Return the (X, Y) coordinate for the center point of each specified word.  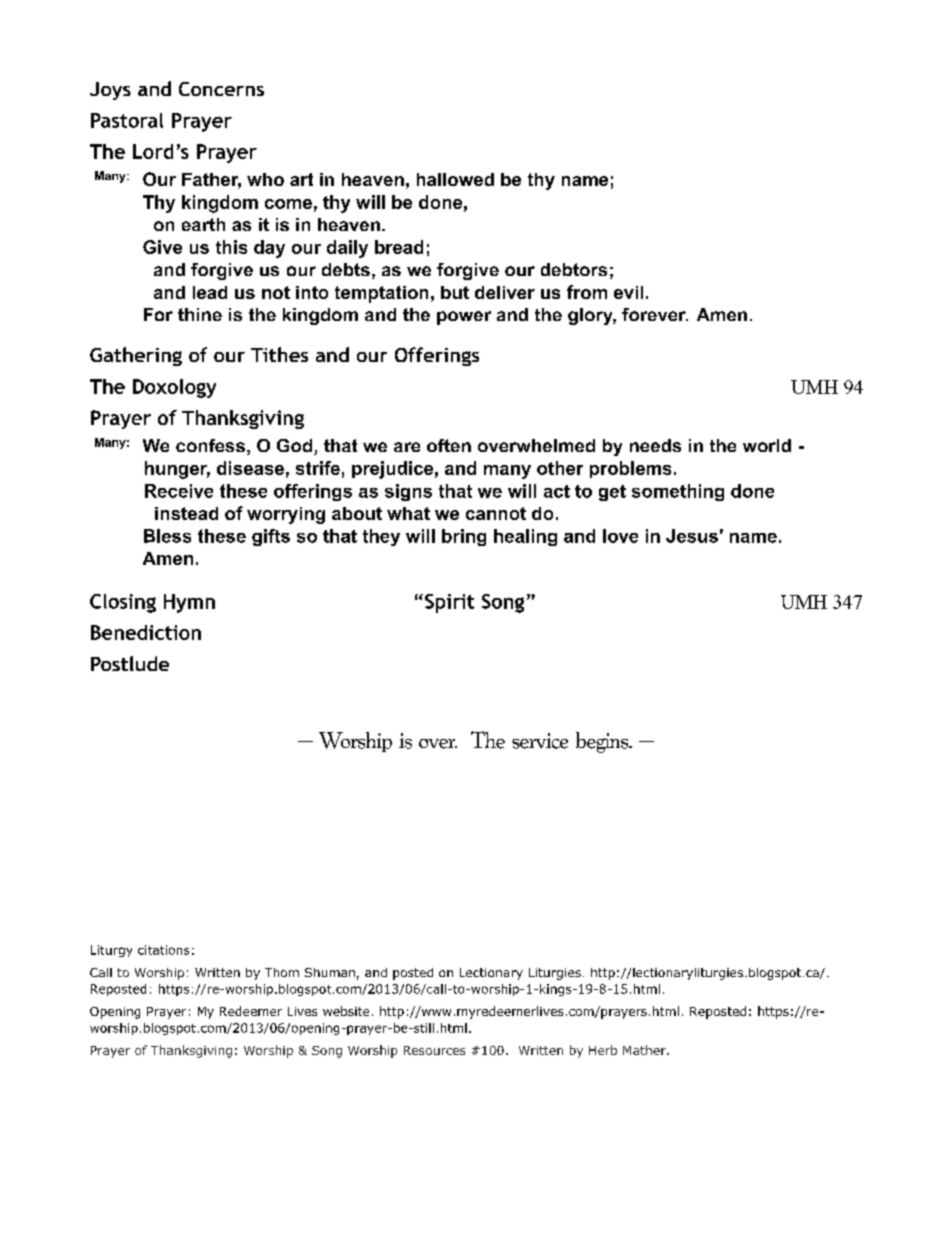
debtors (574, 269)
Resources (434, 1050)
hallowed (455, 179)
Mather (645, 1050)
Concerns (221, 89)
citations (163, 950)
